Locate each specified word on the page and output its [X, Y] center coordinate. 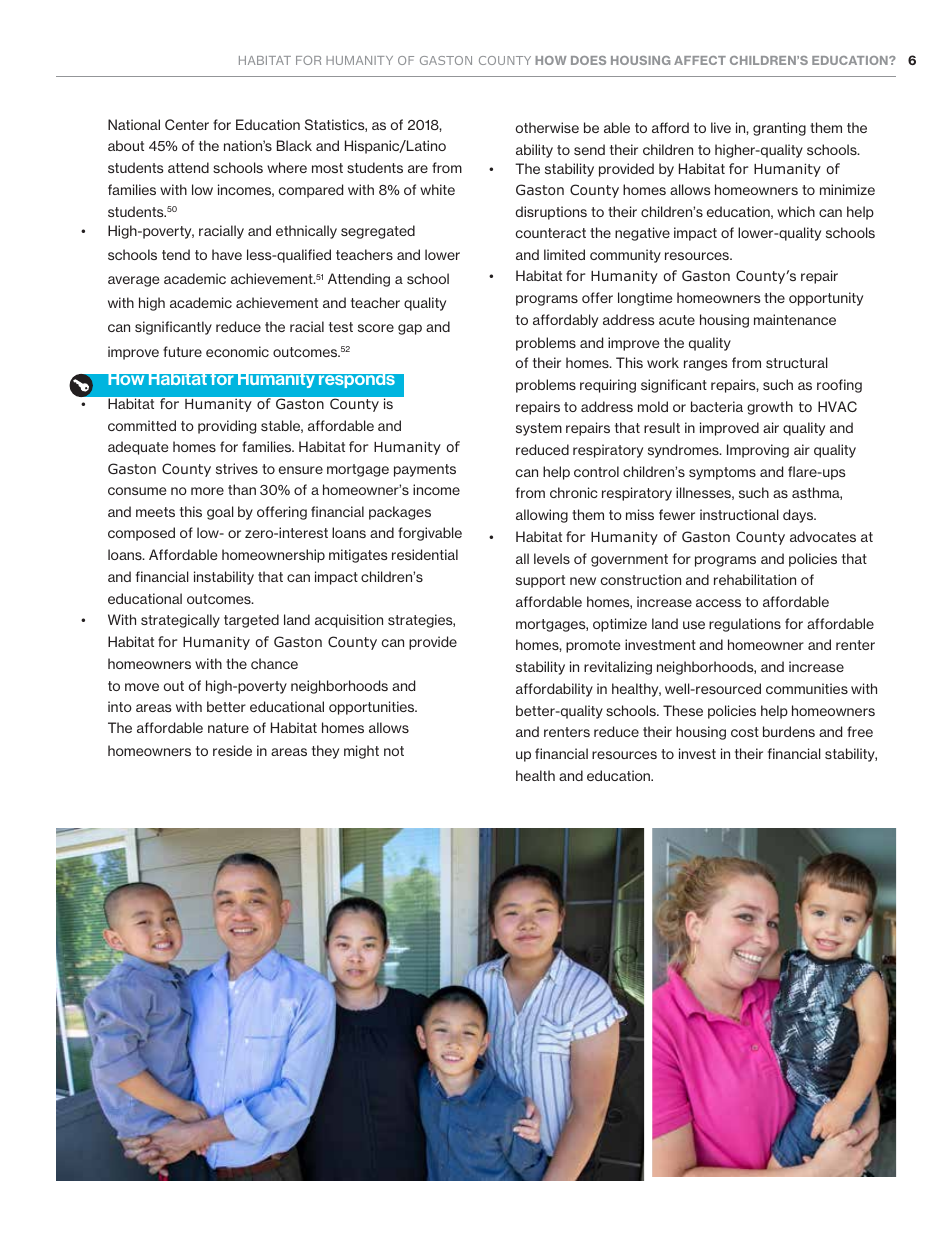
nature [228, 728]
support [540, 581]
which [796, 211]
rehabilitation [755, 579]
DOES [588, 60]
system [539, 429]
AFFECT [700, 60]
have [227, 254]
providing [227, 427]
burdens [789, 731]
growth [770, 408]
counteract [551, 233]
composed [141, 534]
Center [187, 124]
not [394, 751]
